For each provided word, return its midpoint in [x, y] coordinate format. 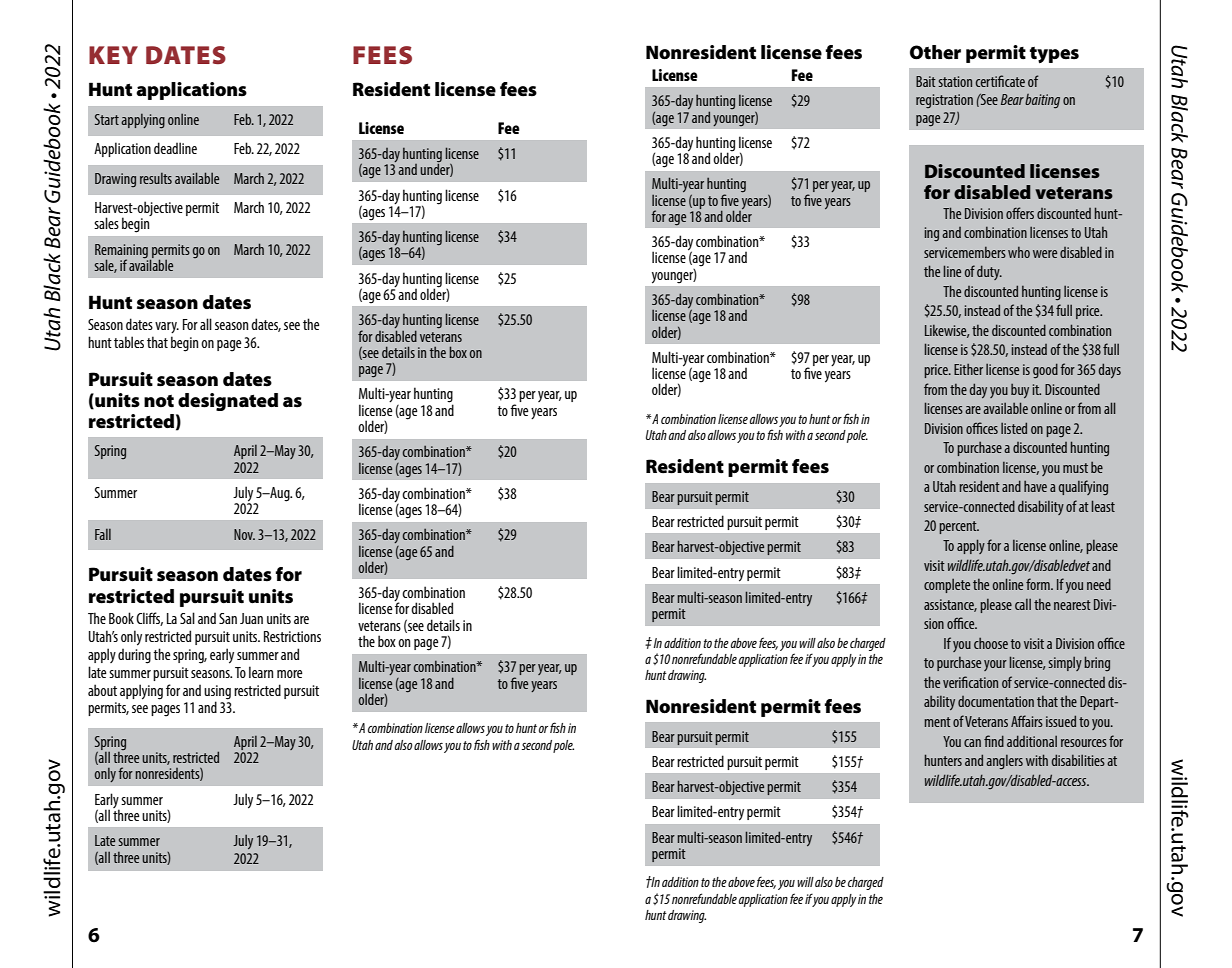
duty [989, 272]
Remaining [123, 252]
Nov [244, 534]
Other [935, 52]
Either [968, 369]
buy [1020, 391]
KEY [113, 55]
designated [228, 402]
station [955, 81]
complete [947, 586]
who [1019, 252]
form [1039, 584]
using [217, 692]
